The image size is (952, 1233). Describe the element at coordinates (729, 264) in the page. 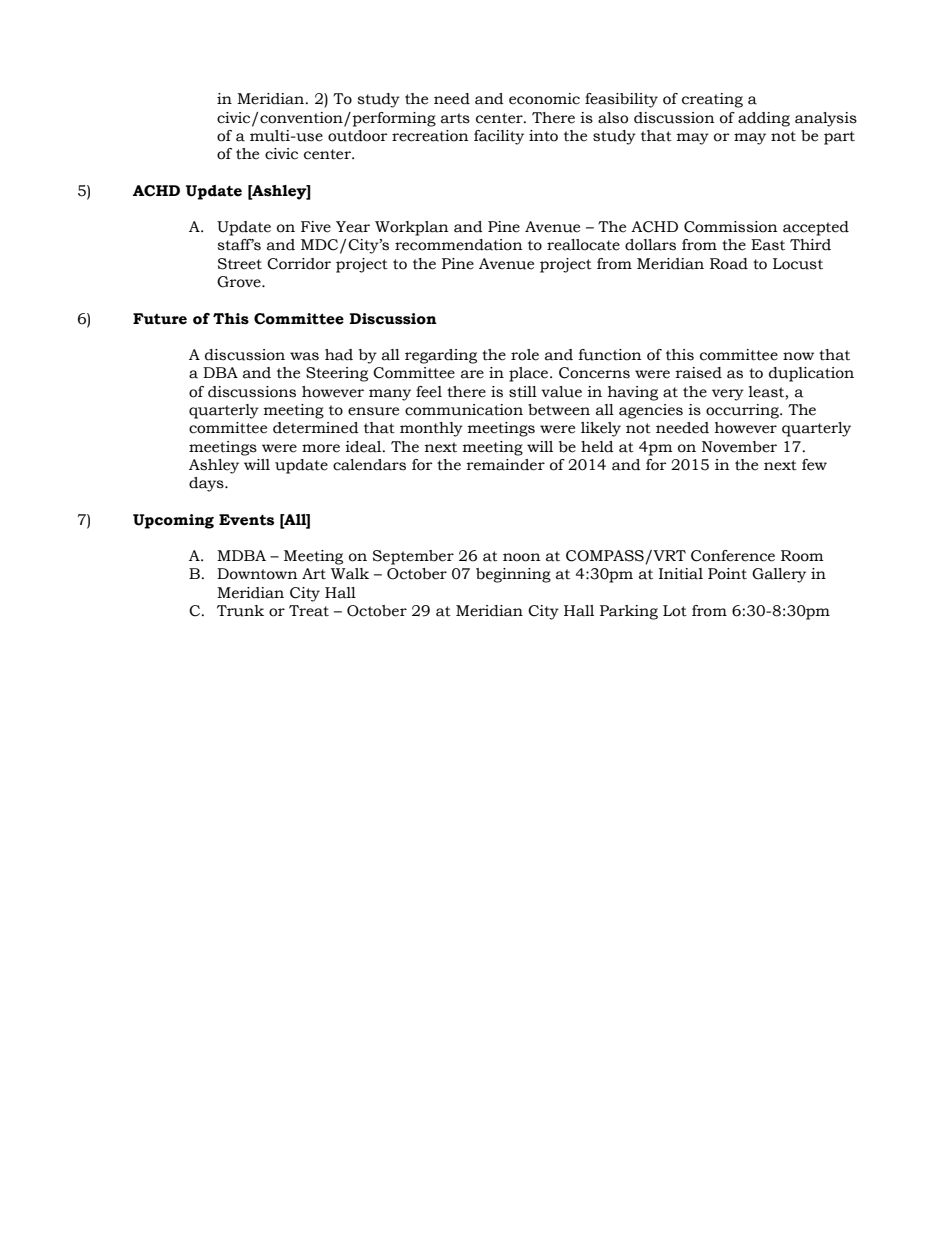

I see `Road` at that location.
